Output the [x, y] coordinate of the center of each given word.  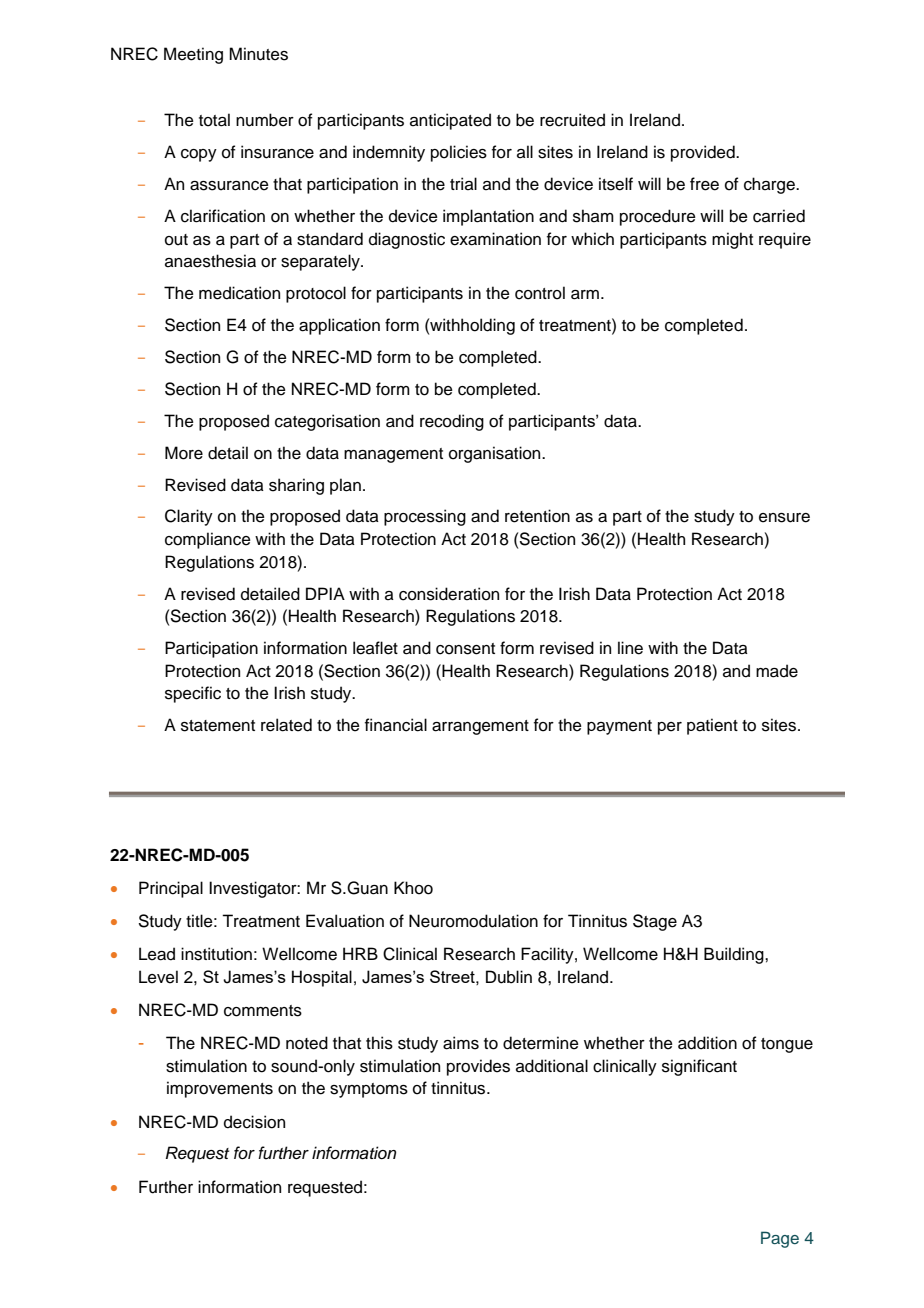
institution [216, 954]
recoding [452, 422]
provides [478, 1067]
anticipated [450, 121]
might [732, 240]
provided [704, 153]
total [214, 120]
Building [735, 955]
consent [465, 649]
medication [239, 293]
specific [193, 694]
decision [254, 1122]
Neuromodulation [473, 921]
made [777, 671]
